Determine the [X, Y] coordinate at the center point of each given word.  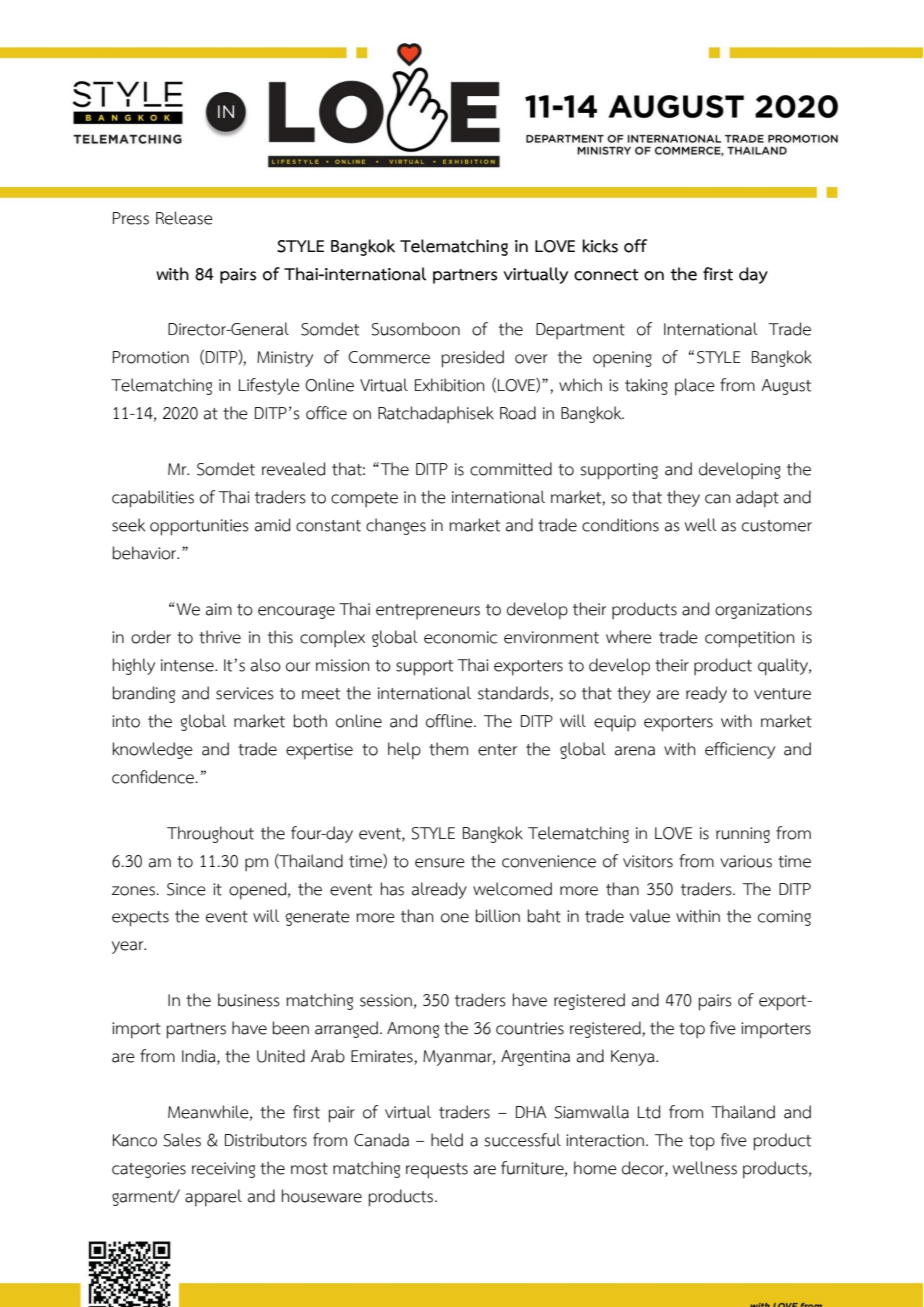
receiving [223, 1170]
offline [450, 721]
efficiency [740, 750]
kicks [600, 246]
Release [184, 218]
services [245, 693]
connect [606, 275]
